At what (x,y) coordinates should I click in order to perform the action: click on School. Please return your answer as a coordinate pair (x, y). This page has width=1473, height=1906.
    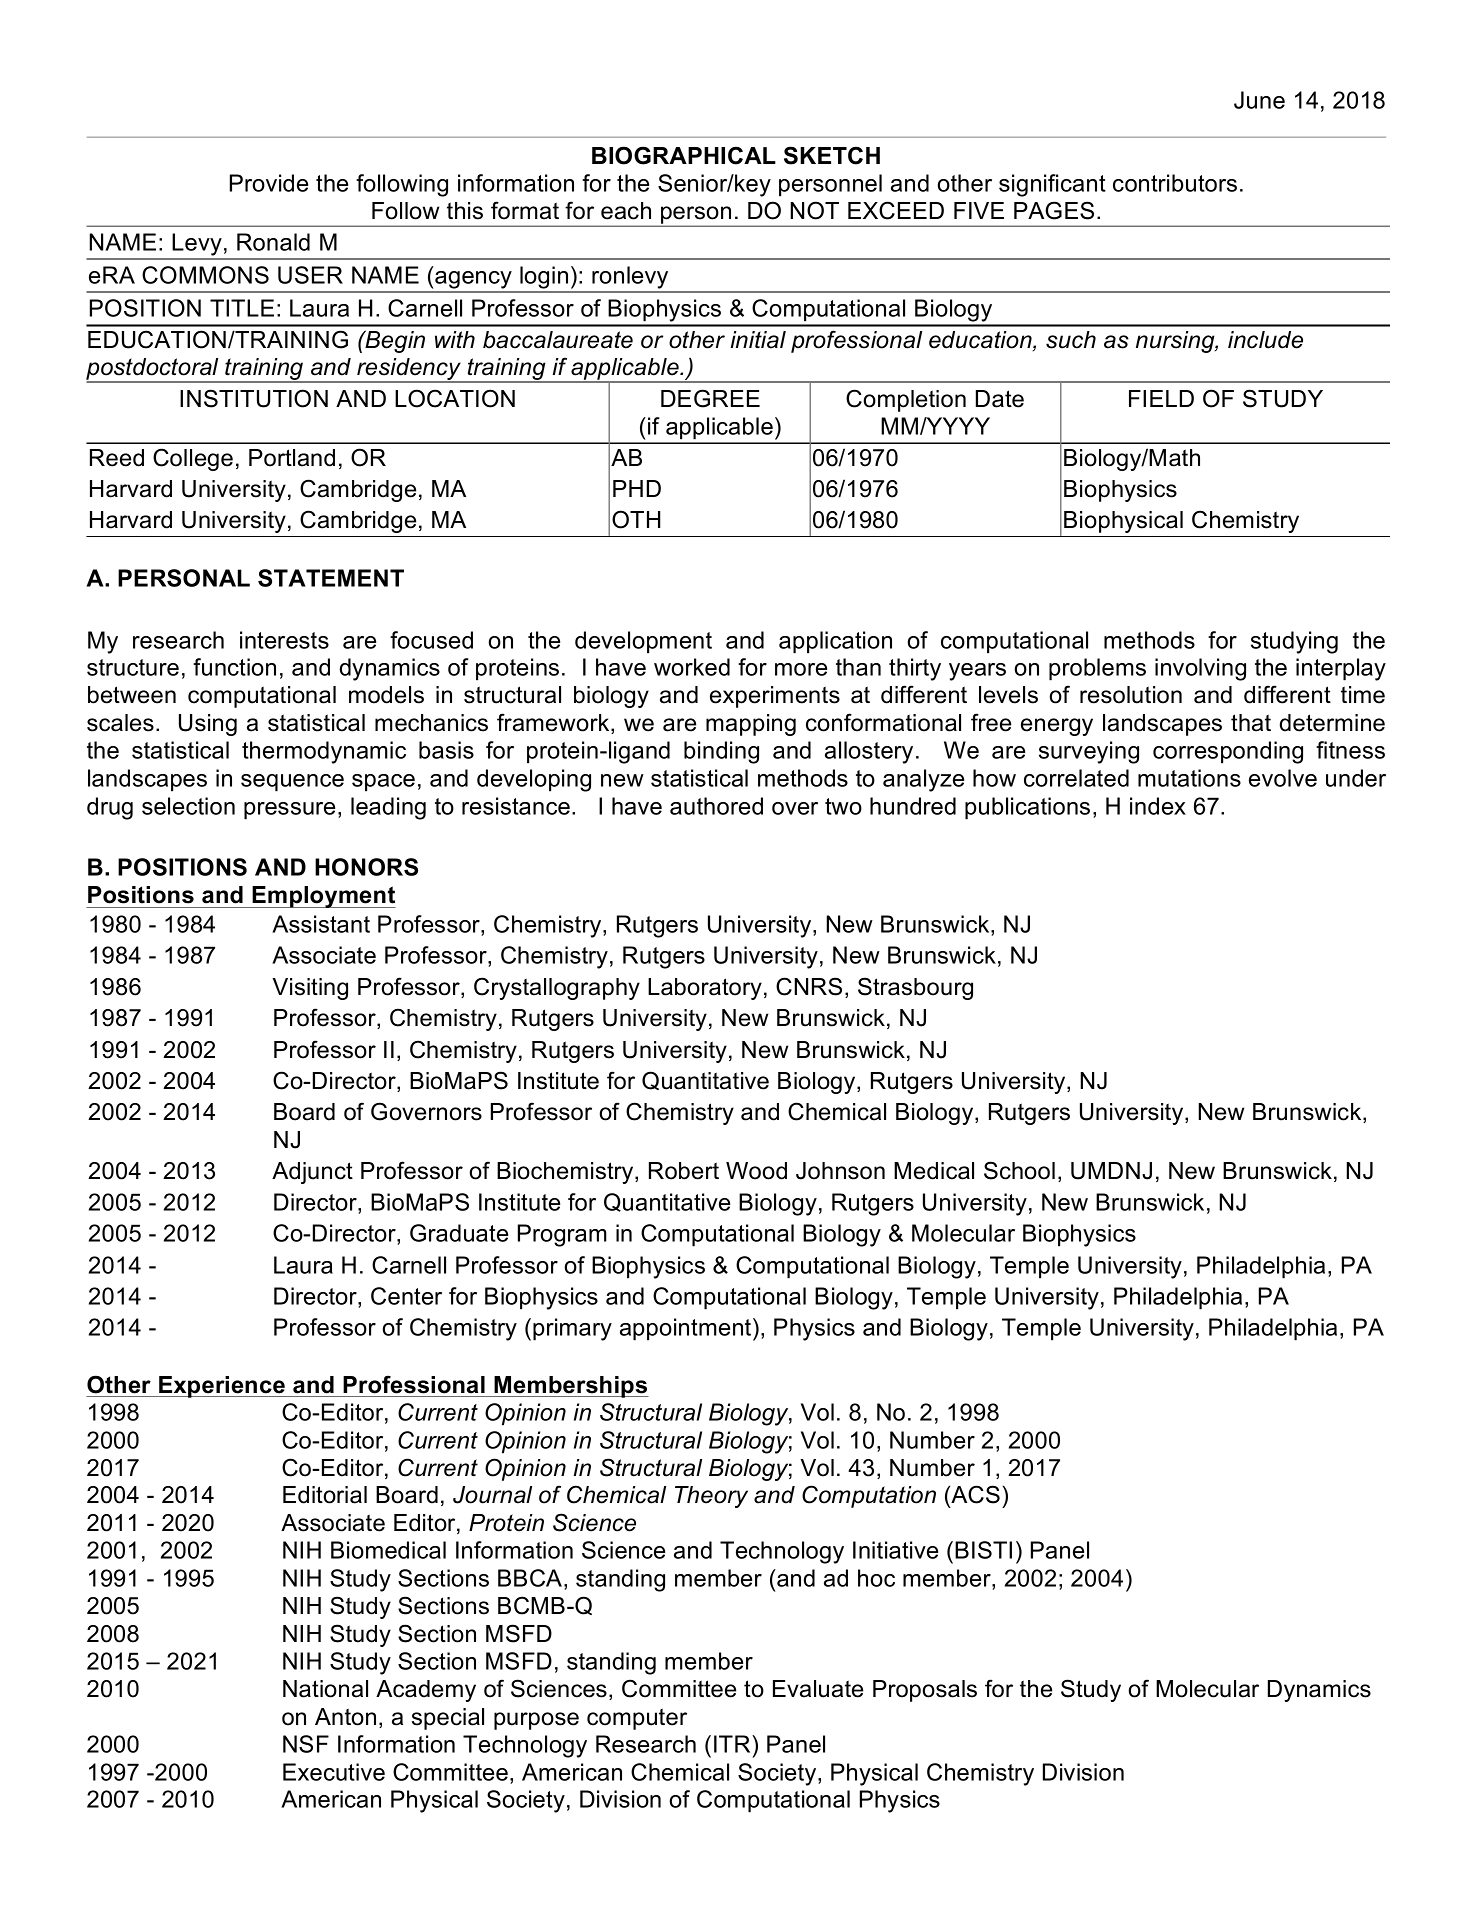
    Looking at the image, I should click on (1019, 1170).
